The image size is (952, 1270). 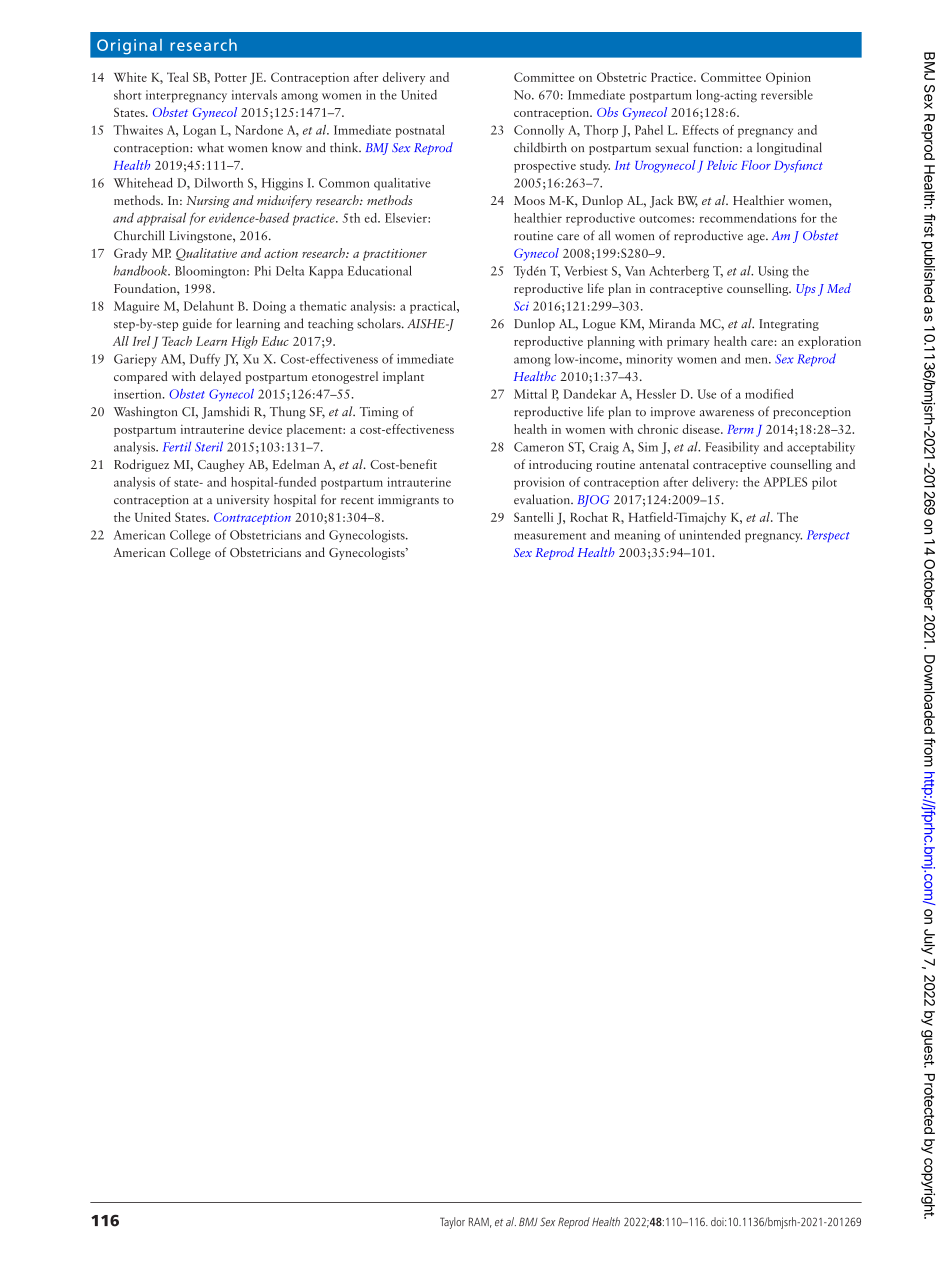 What do you see at coordinates (231, 77) in the document?
I see `Potter` at bounding box center [231, 77].
